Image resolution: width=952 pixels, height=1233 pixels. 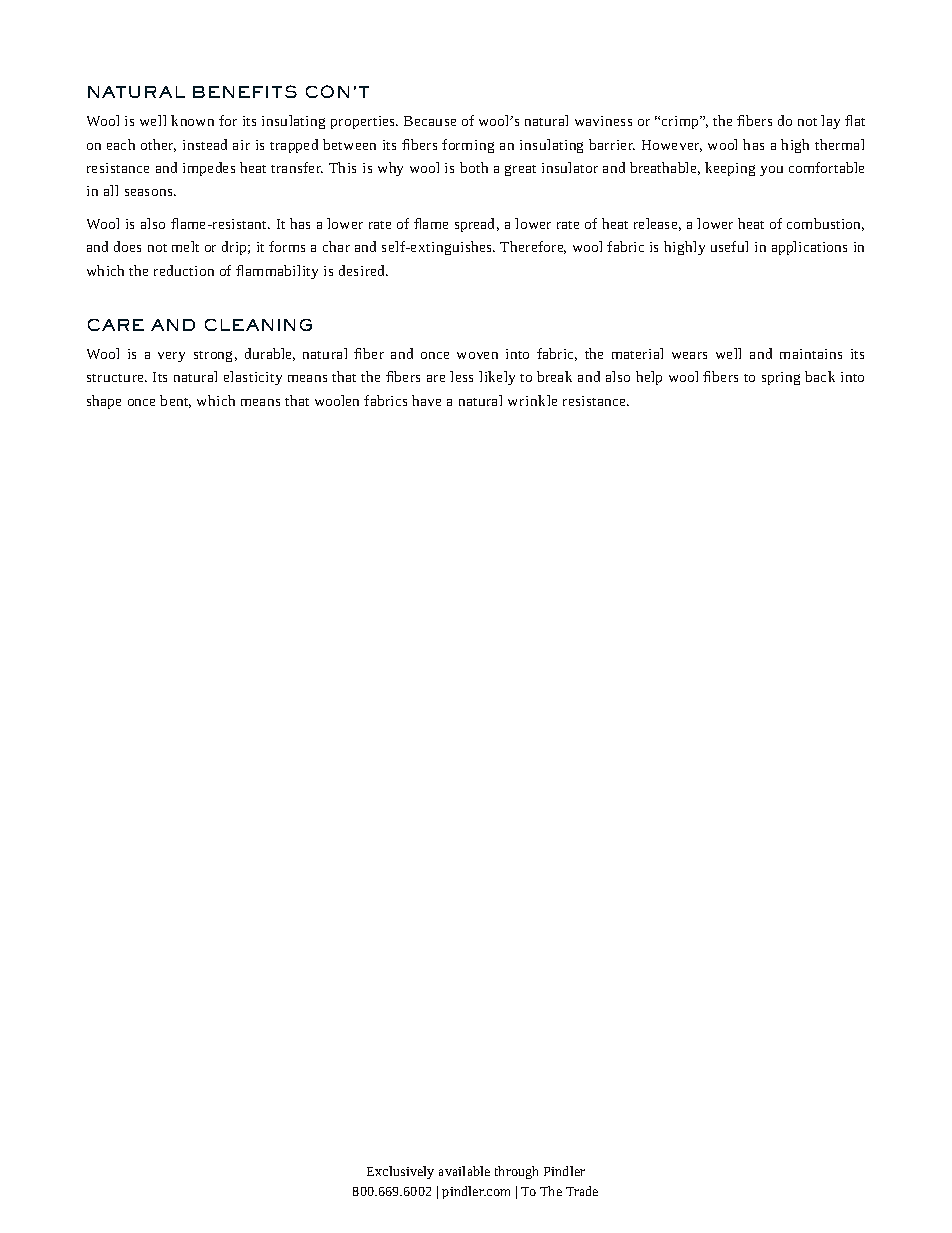 What do you see at coordinates (192, 120) in the screenshot?
I see `known` at bounding box center [192, 120].
